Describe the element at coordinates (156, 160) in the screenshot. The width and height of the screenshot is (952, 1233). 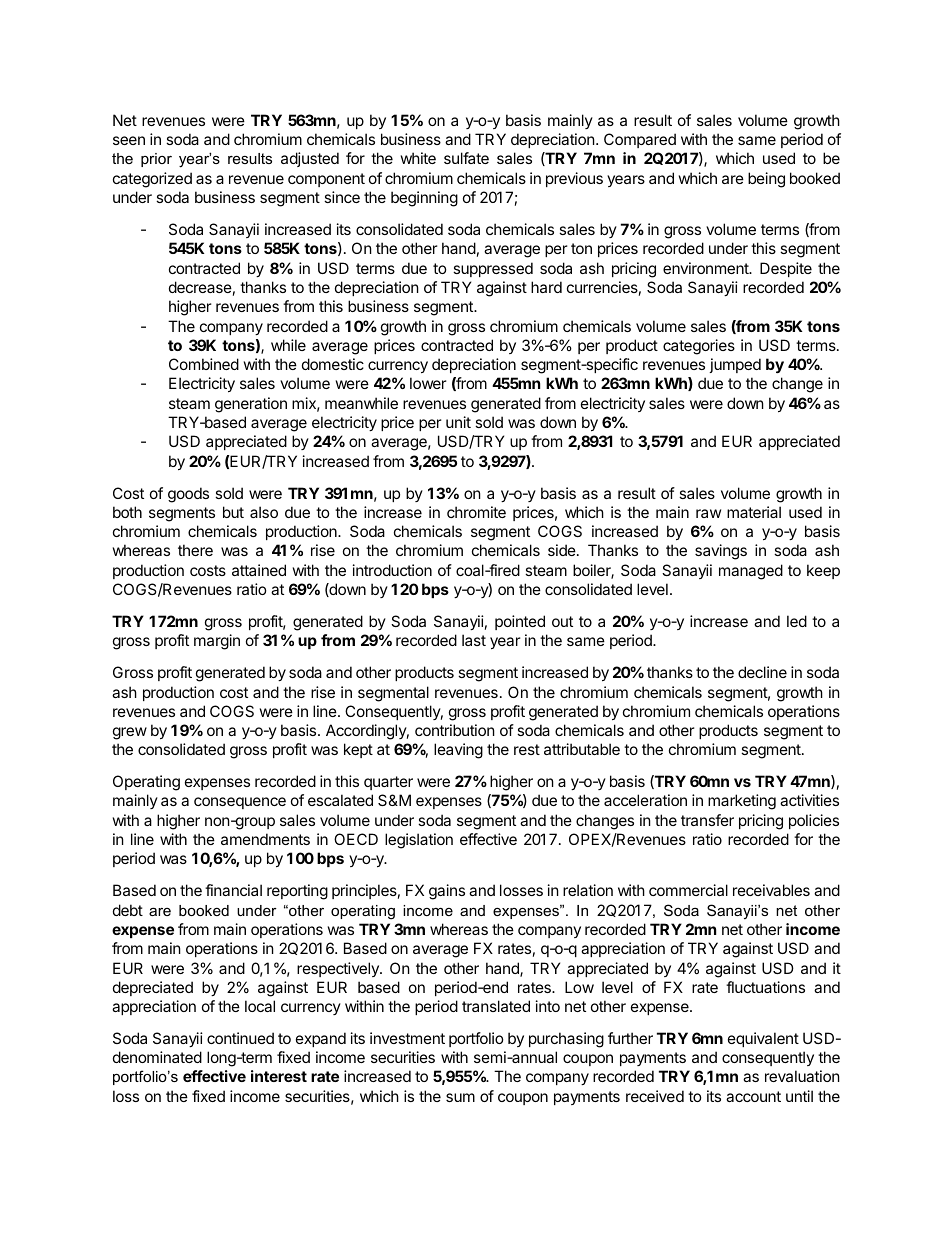
I see `prior` at that location.
